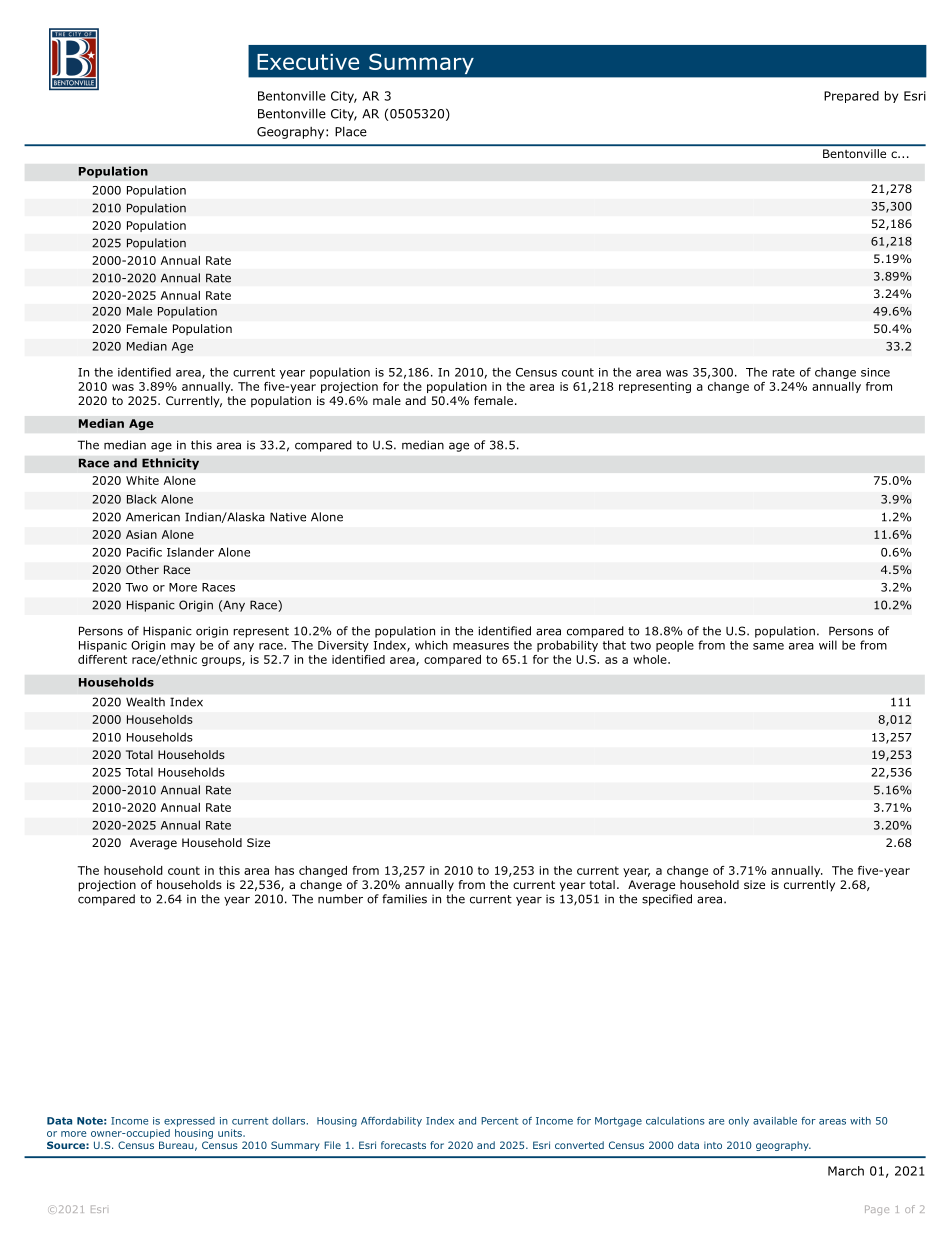 This screenshot has height=1233, width=952. What do you see at coordinates (768, 646) in the screenshot?
I see `same` at bounding box center [768, 646].
